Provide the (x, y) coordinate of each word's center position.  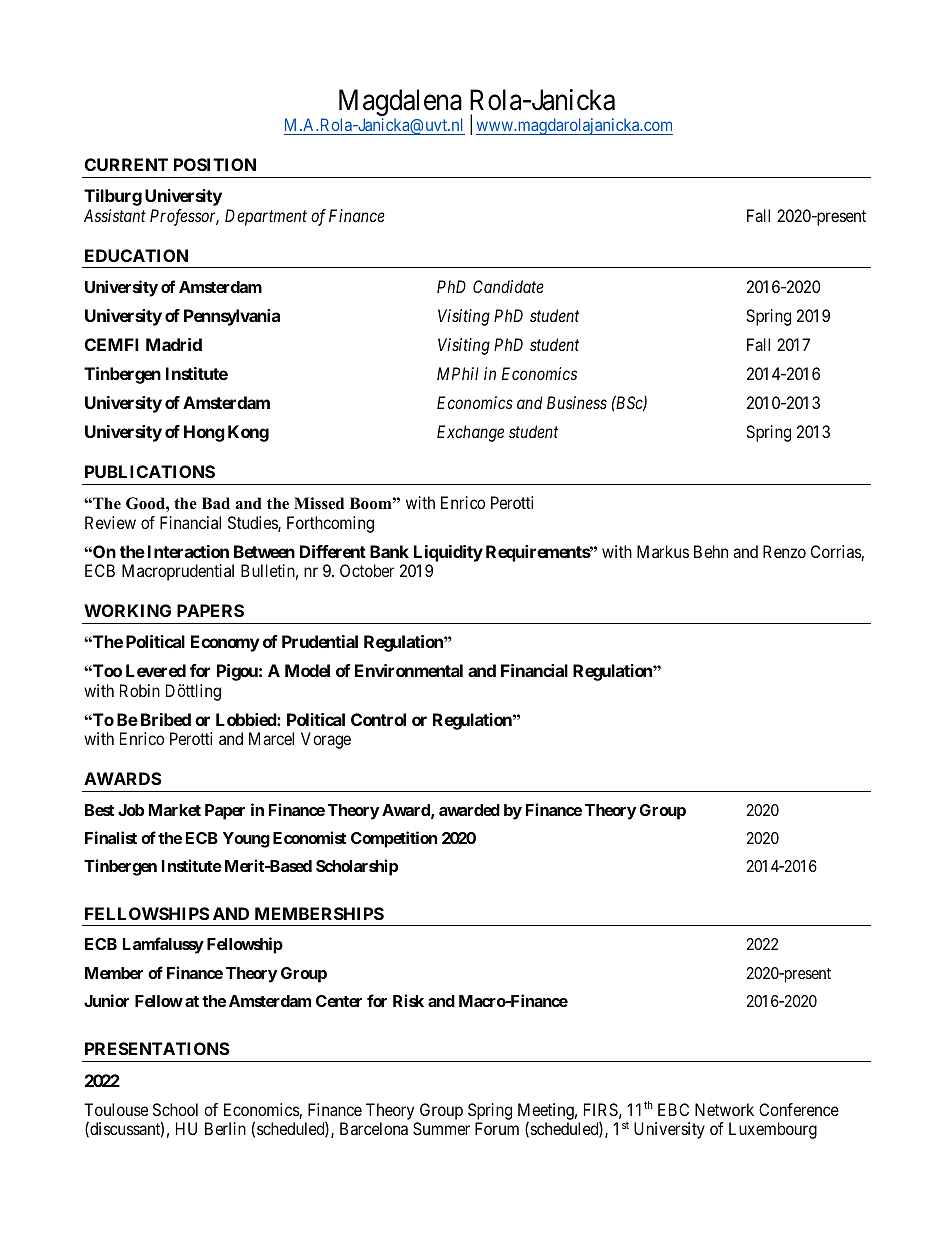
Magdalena (400, 104)
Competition (394, 839)
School (175, 1109)
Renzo (784, 551)
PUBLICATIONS (150, 471)
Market (175, 810)
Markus (663, 551)
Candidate (508, 286)
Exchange (470, 433)
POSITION (215, 164)
